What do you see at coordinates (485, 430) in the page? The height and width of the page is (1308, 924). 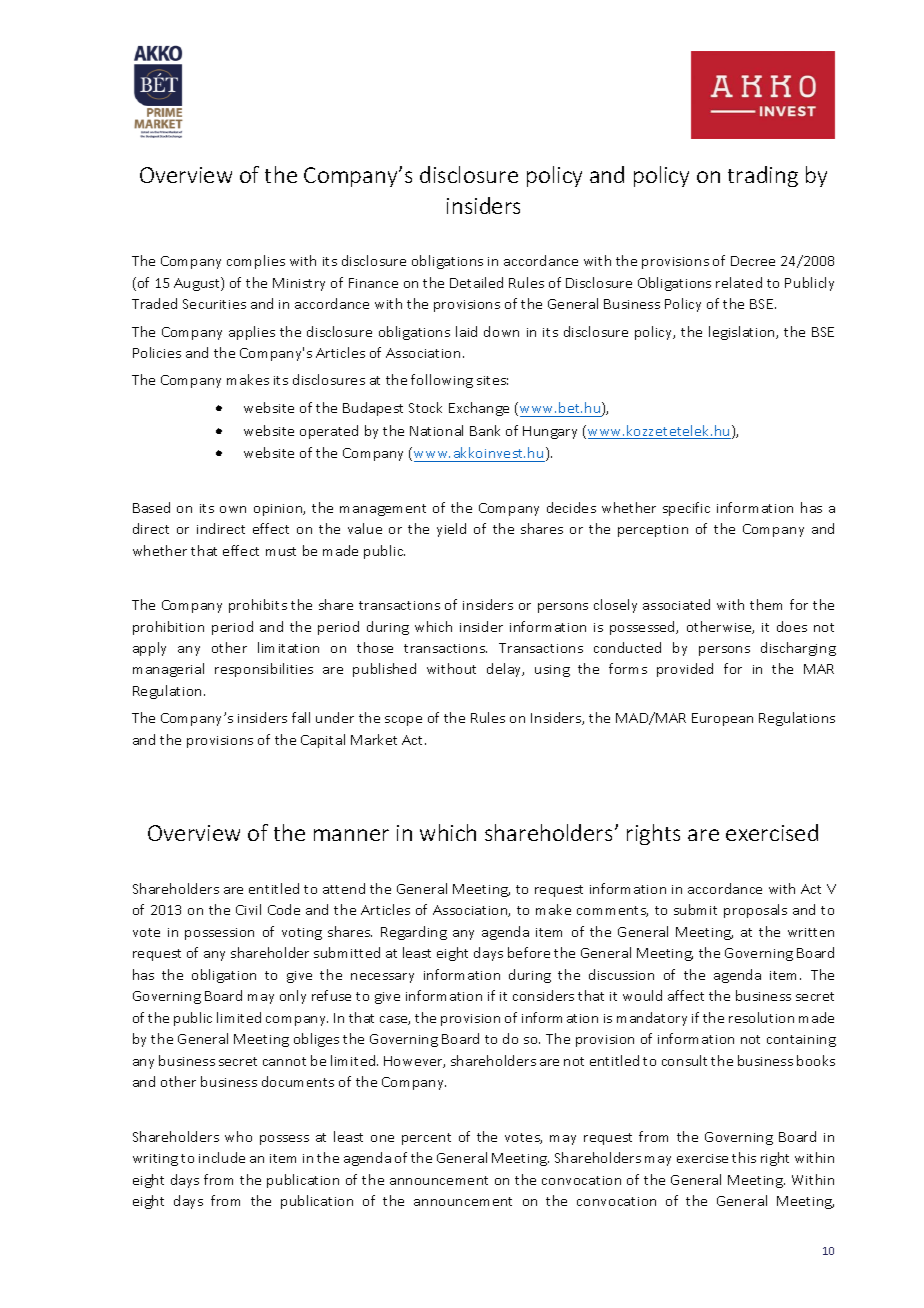 I see `Bank` at bounding box center [485, 430].
